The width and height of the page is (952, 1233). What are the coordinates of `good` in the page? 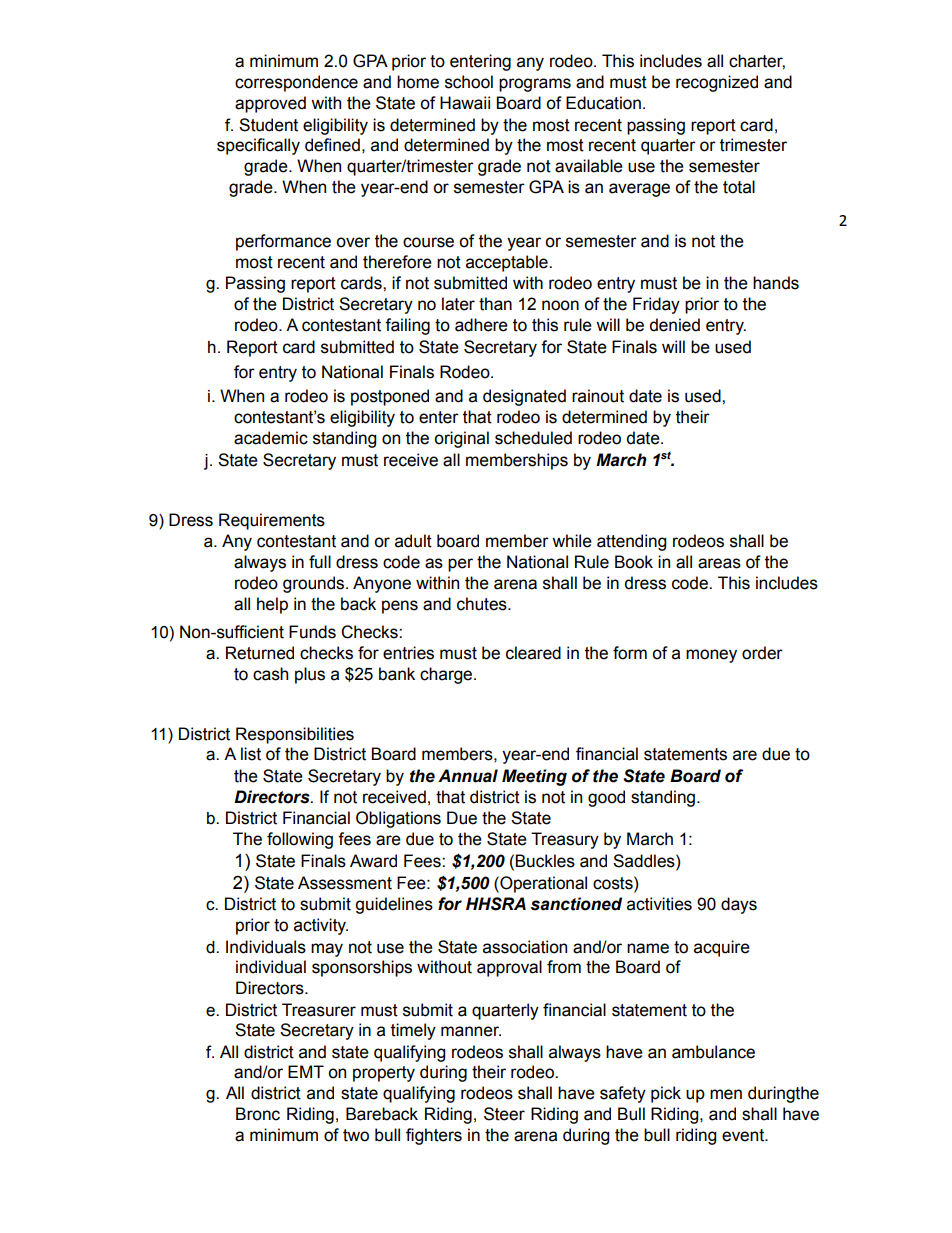 It's located at (606, 798).
